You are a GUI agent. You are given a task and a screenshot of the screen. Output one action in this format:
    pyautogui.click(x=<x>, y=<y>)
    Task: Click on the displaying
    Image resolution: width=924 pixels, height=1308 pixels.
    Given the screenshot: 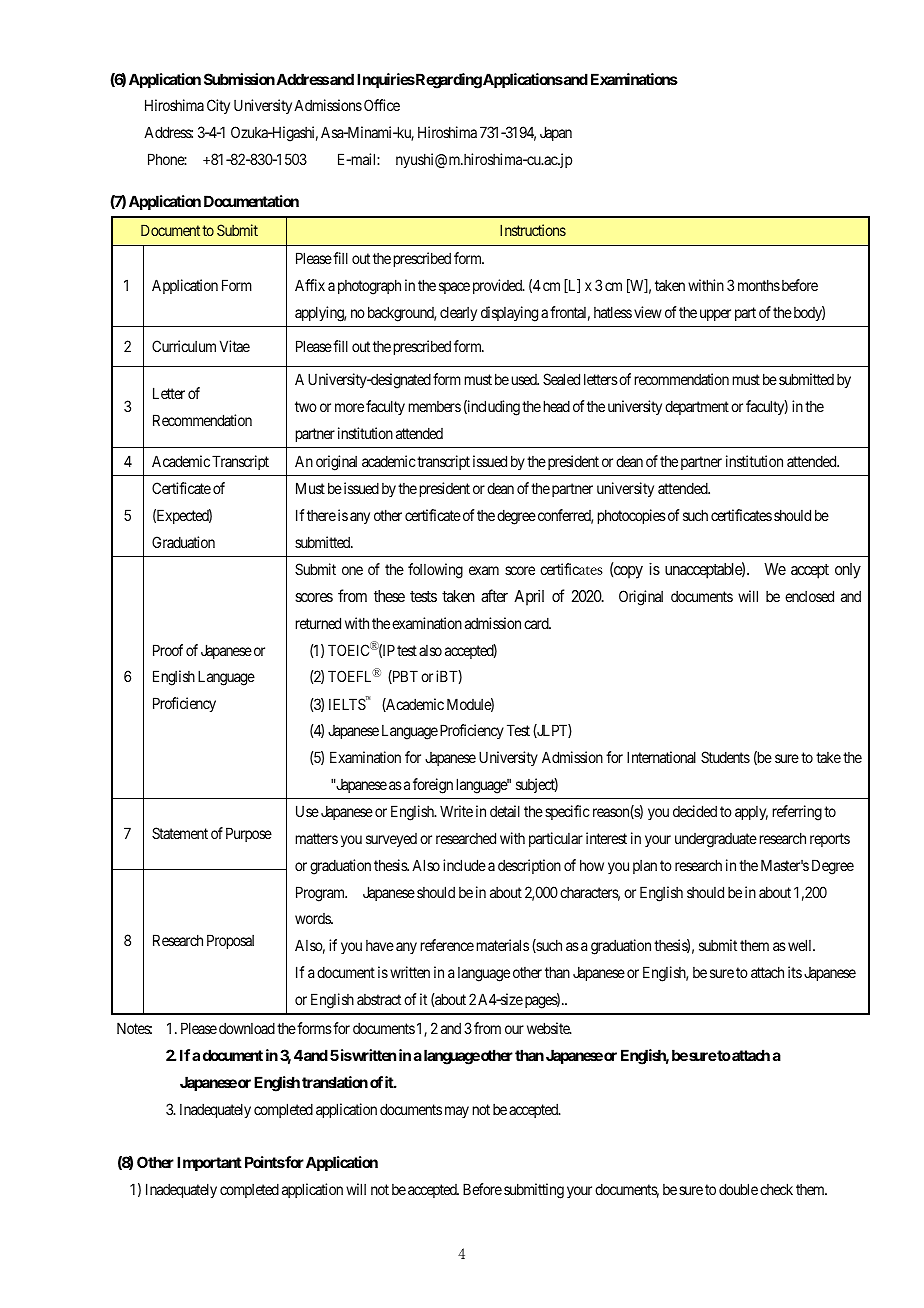 What is the action you would take?
    pyautogui.click(x=509, y=314)
